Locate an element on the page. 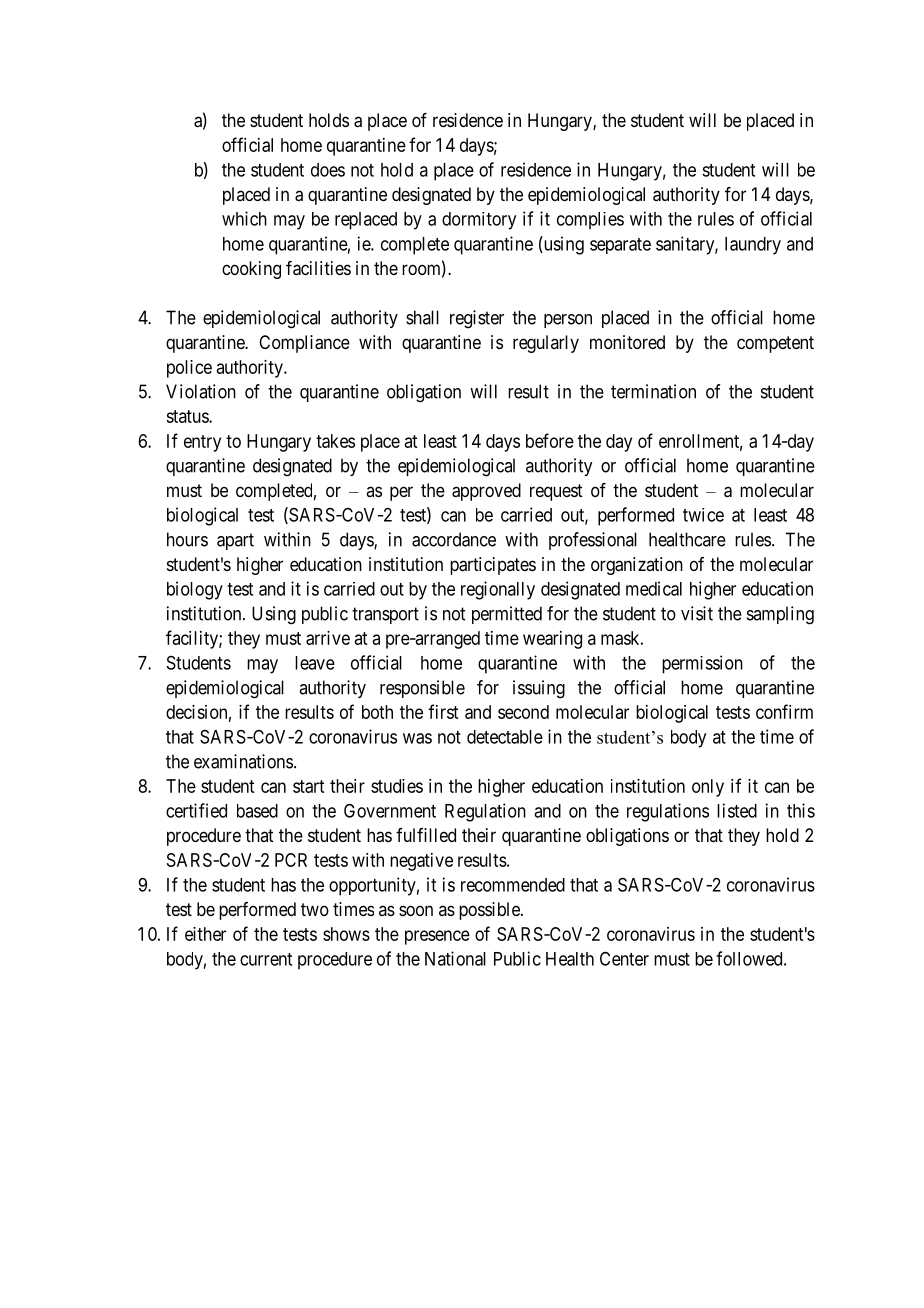 Image resolution: width=924 pixels, height=1308 pixels. current is located at coordinates (266, 959).
